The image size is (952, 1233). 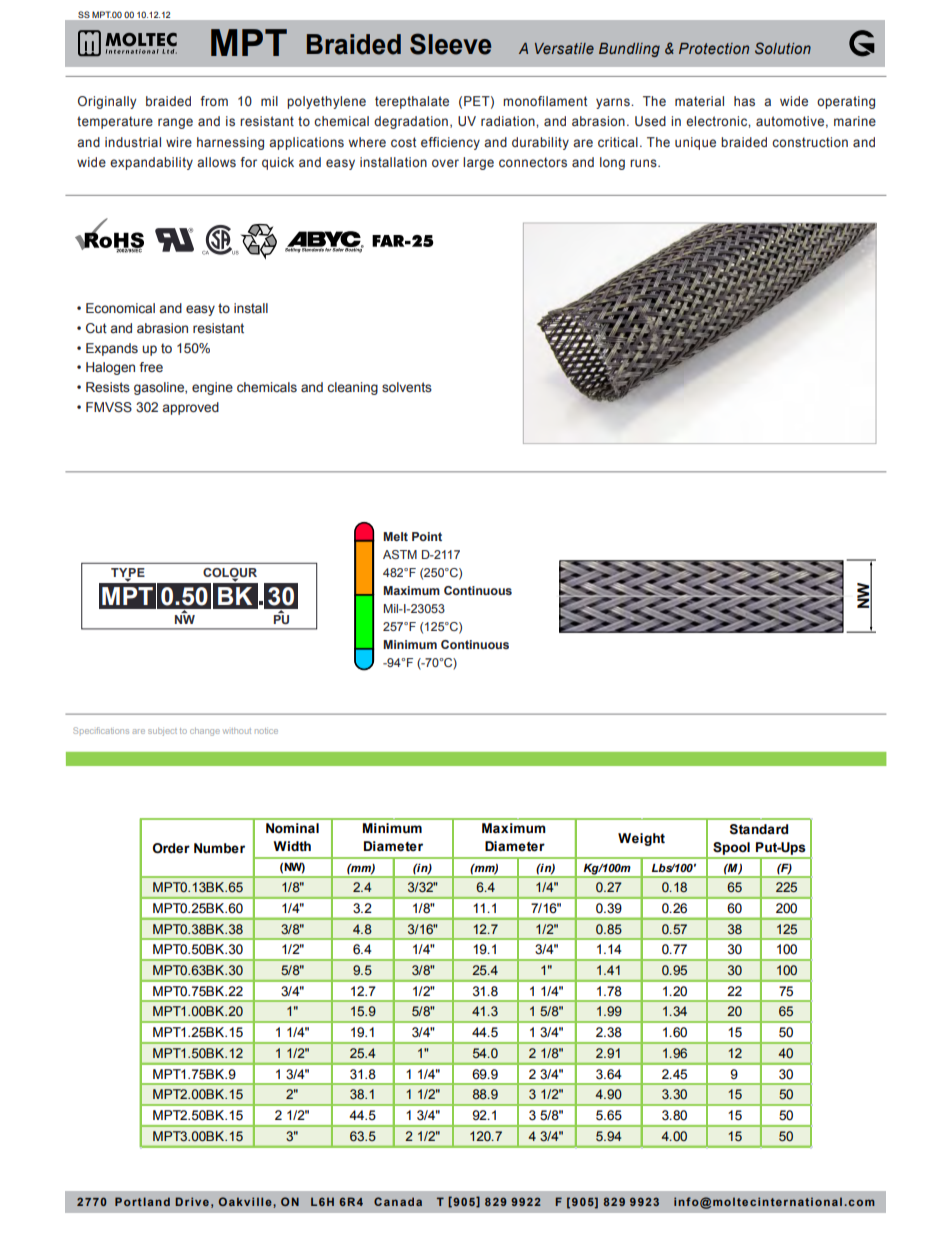 What do you see at coordinates (744, 101) in the image?
I see `has` at bounding box center [744, 101].
